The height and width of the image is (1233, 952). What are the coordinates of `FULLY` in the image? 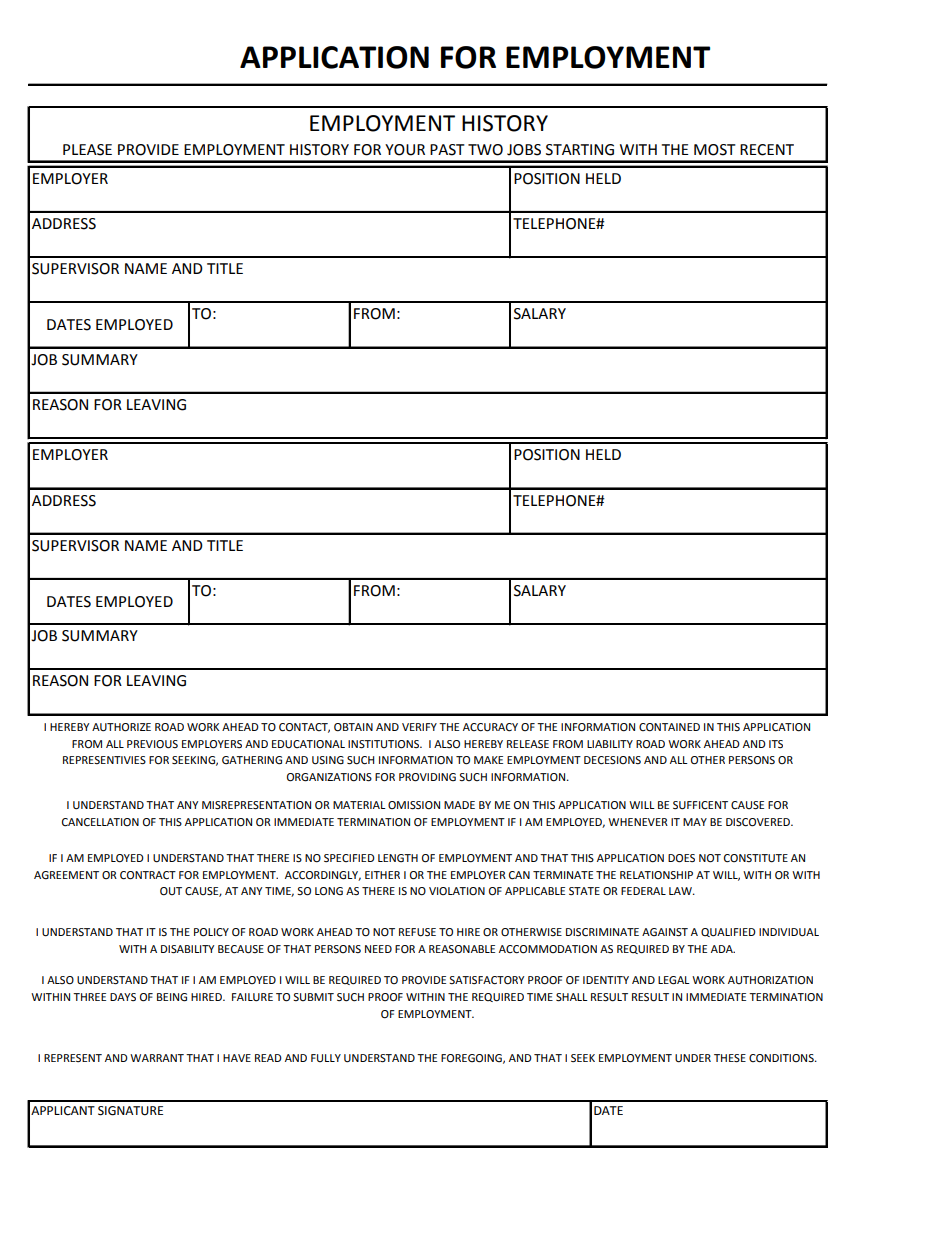 It's located at (326, 1058).
